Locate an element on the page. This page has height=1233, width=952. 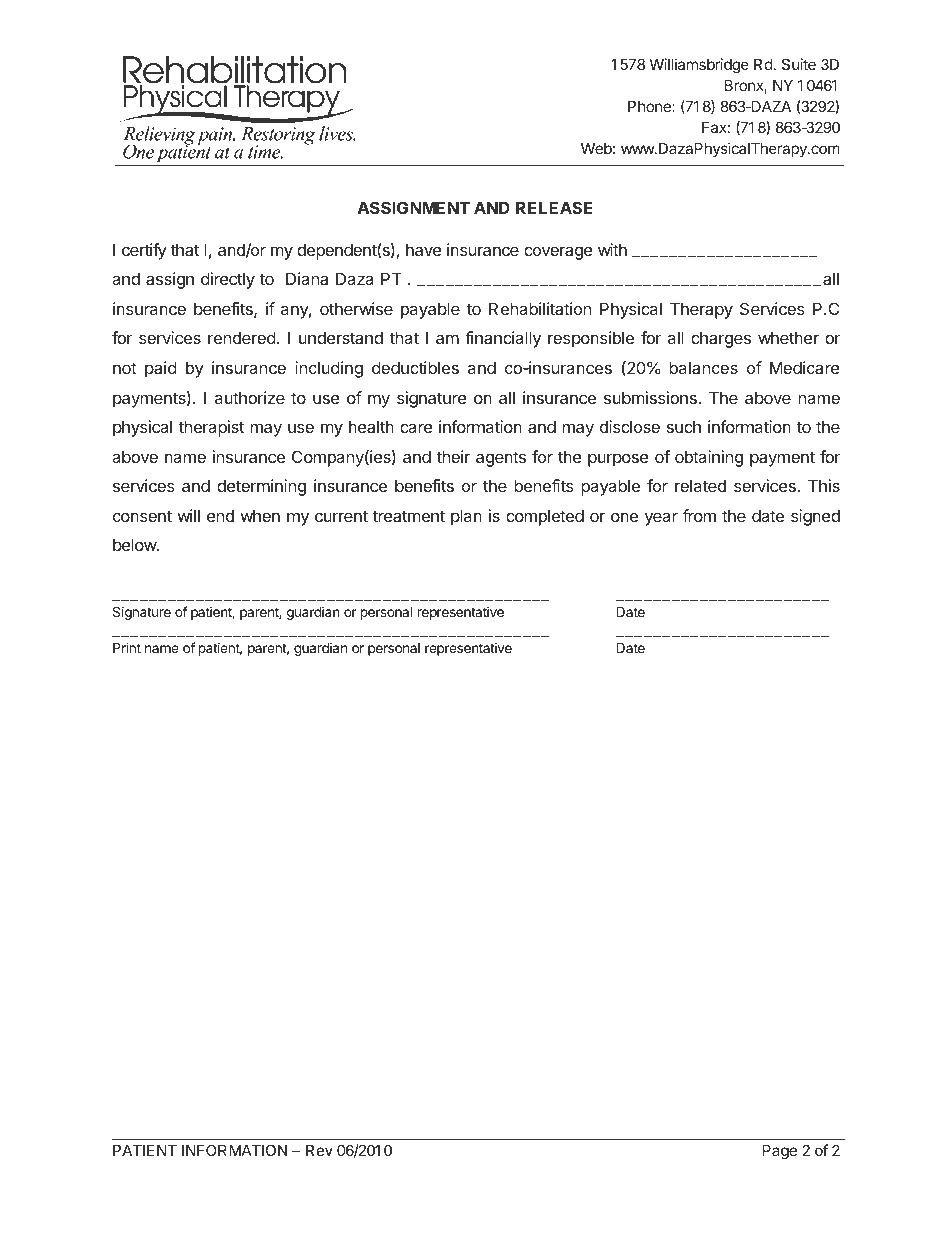
Print is located at coordinates (127, 647).
